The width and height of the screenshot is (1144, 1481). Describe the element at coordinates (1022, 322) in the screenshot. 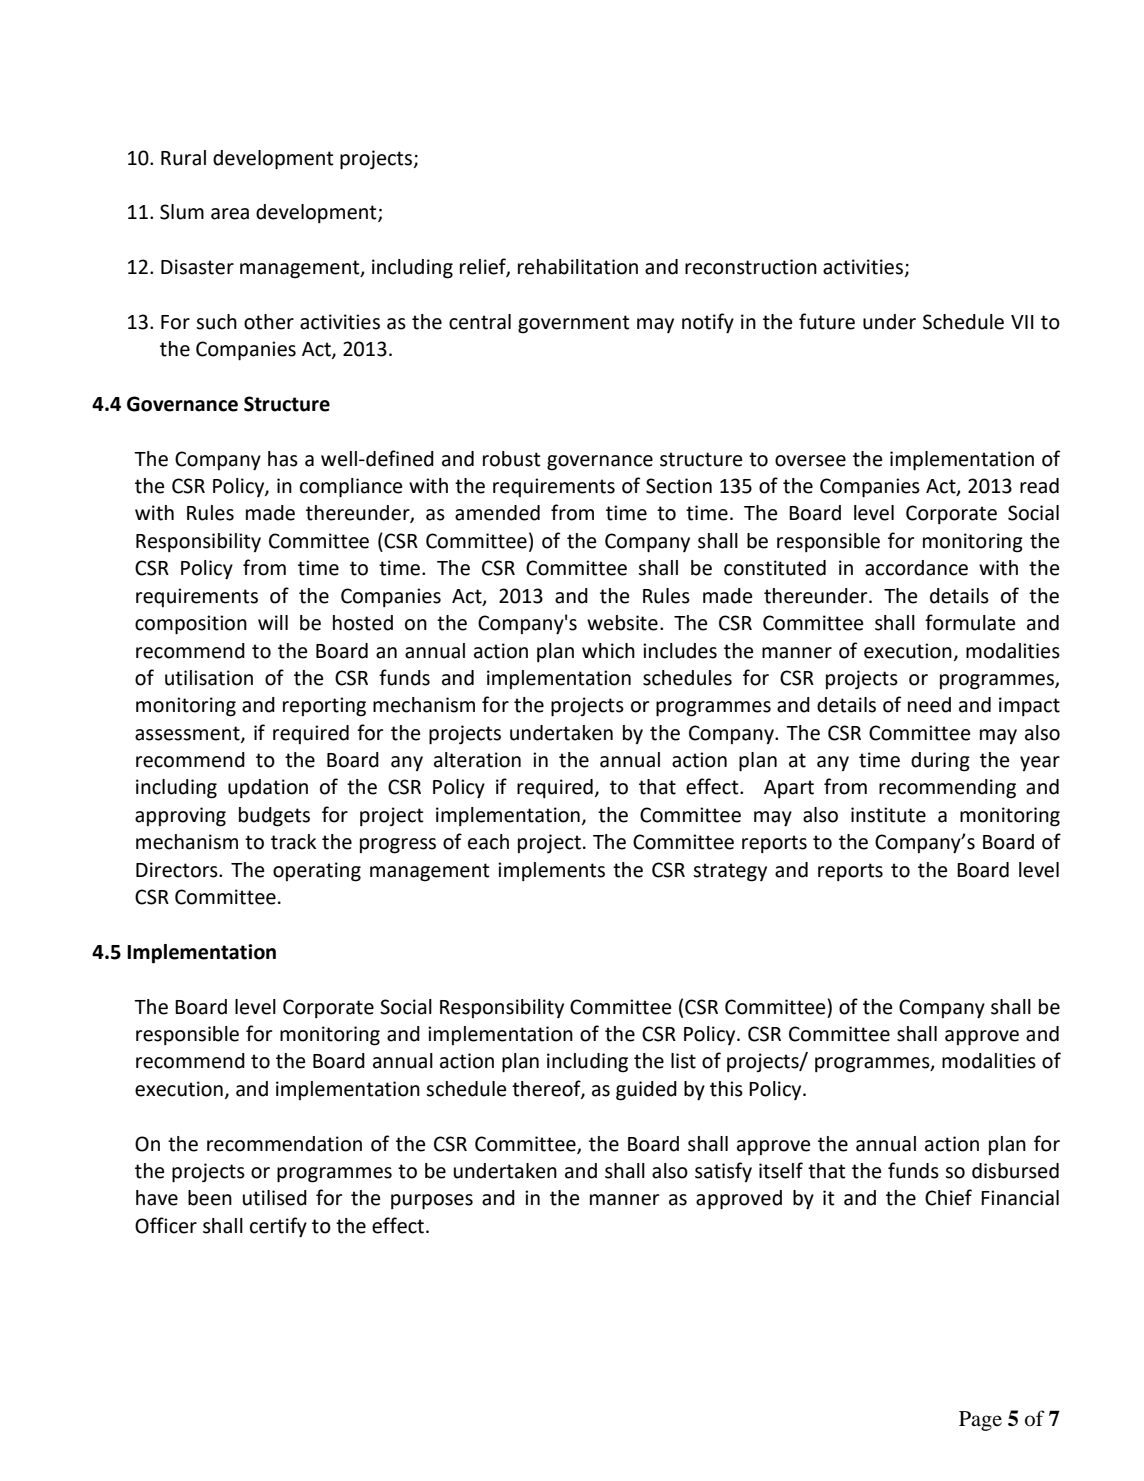

I see `VII` at that location.
